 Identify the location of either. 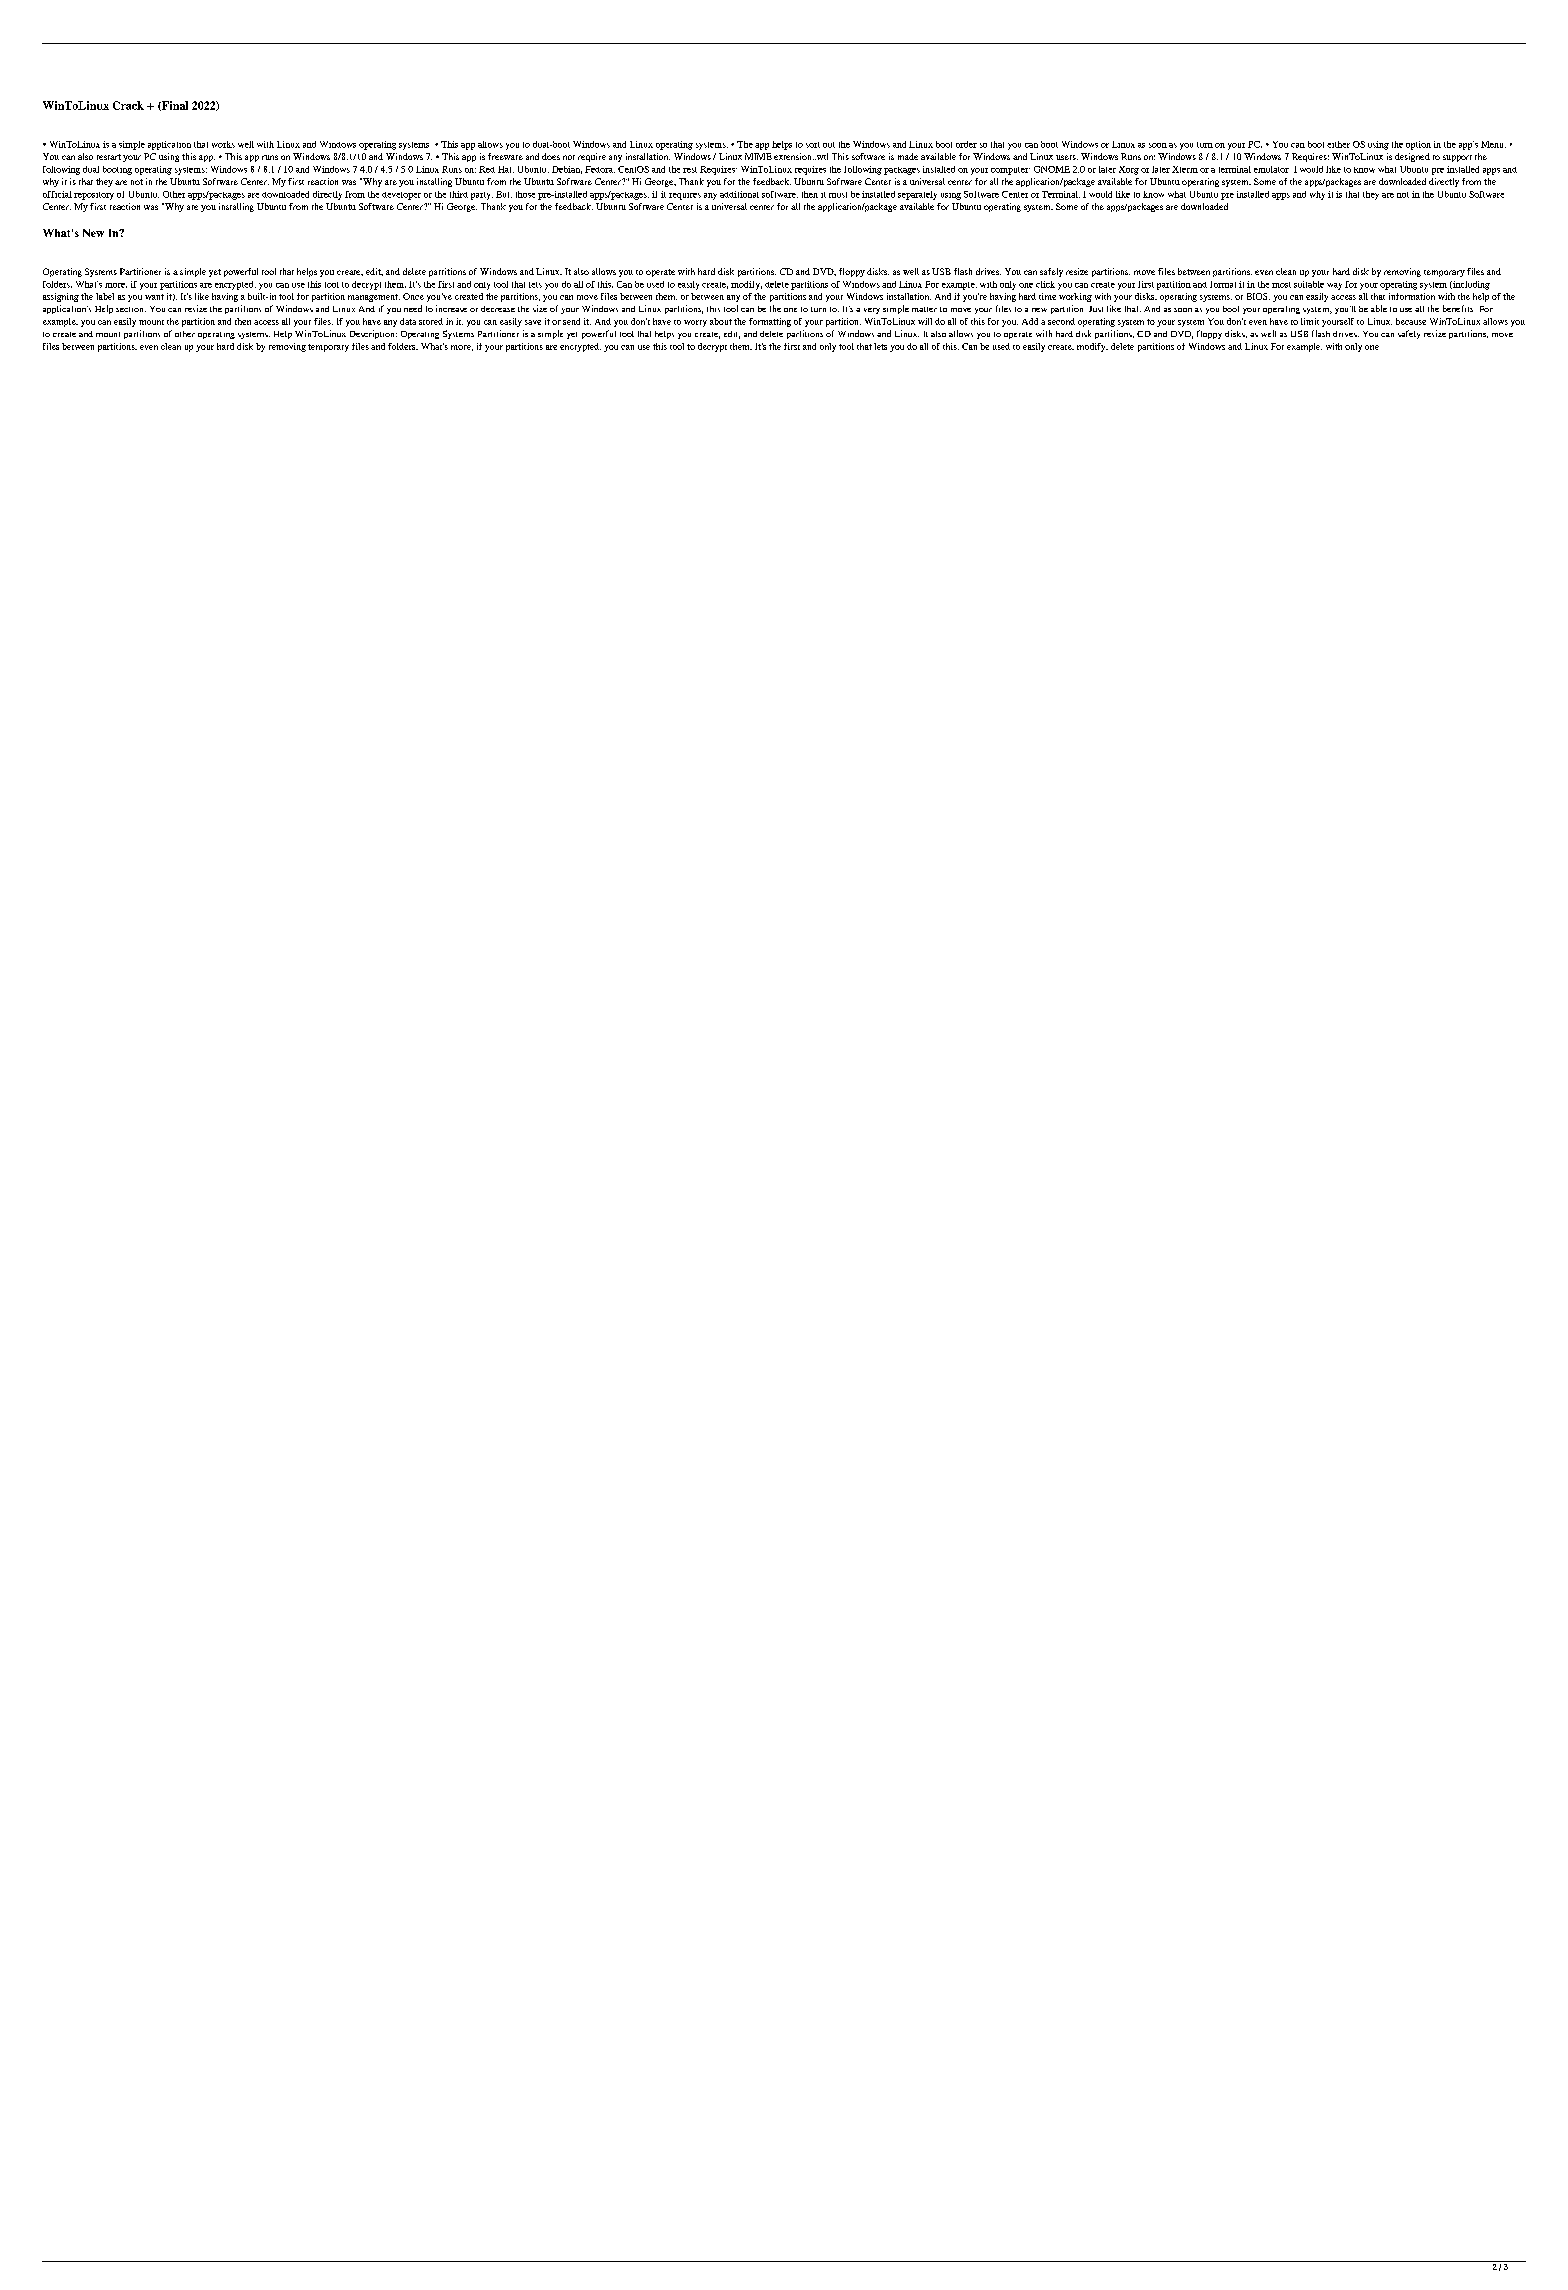
(1338, 144).
